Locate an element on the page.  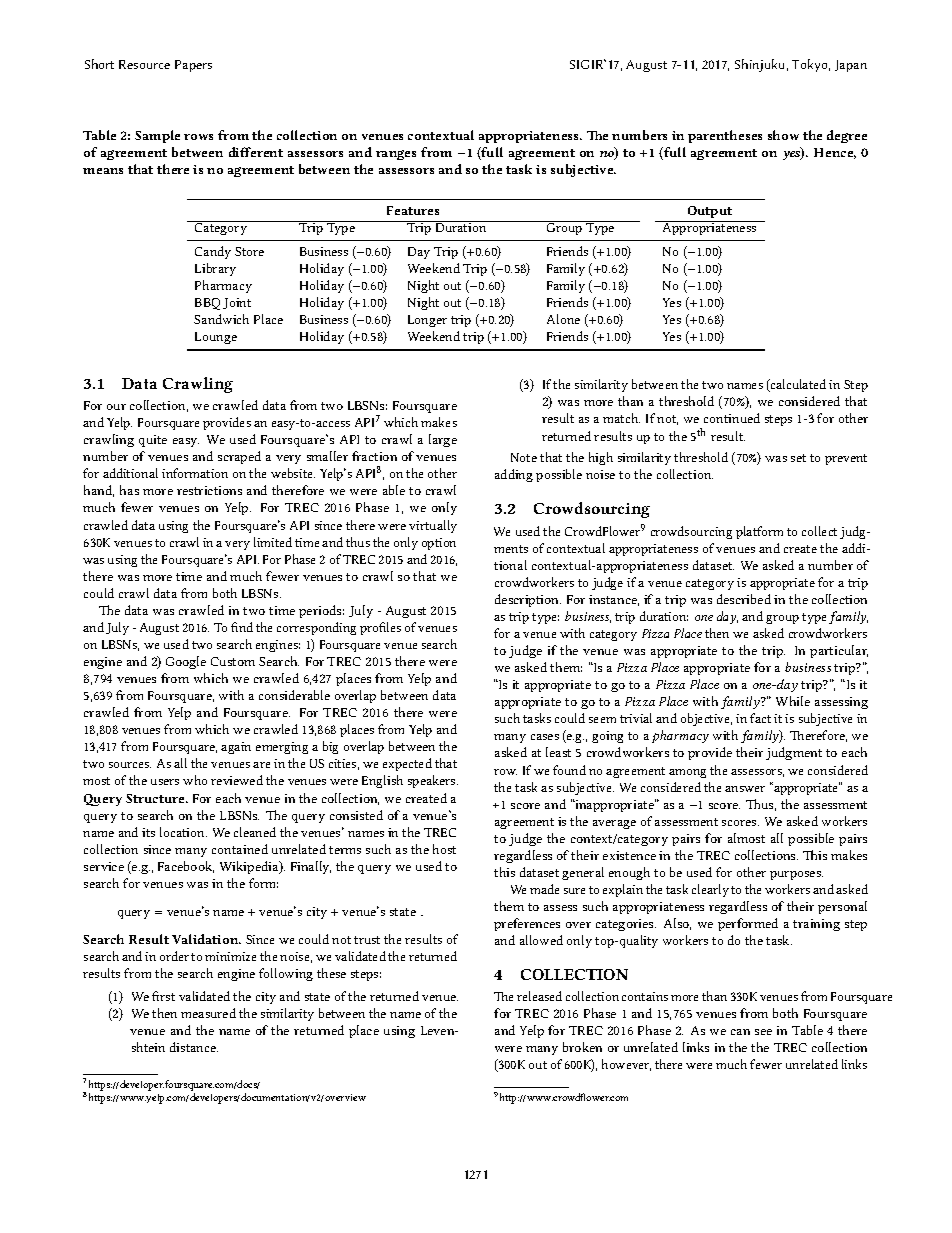
answer is located at coordinates (745, 789).
